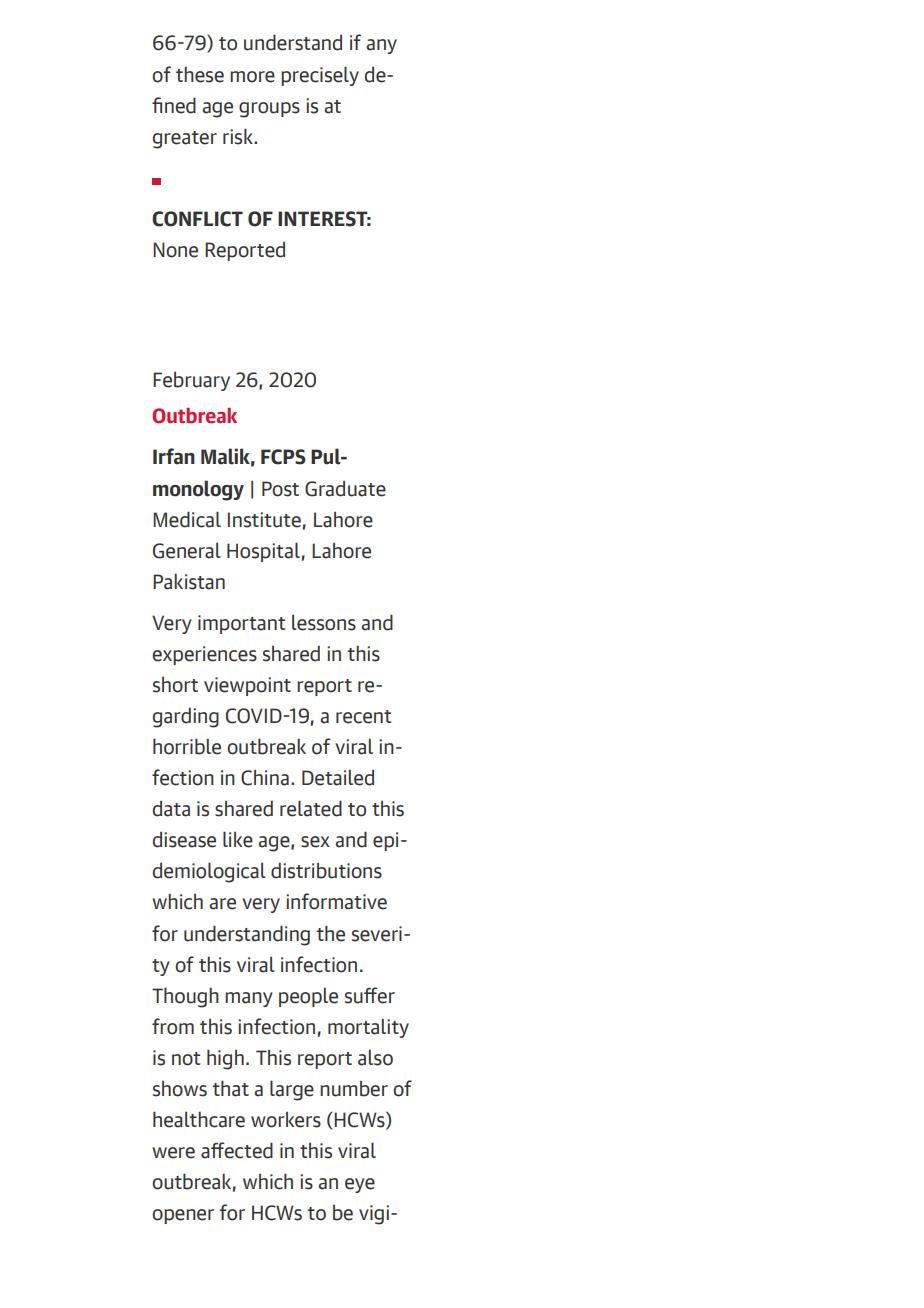  What do you see at coordinates (184, 839) in the page?
I see `disease` at bounding box center [184, 839].
